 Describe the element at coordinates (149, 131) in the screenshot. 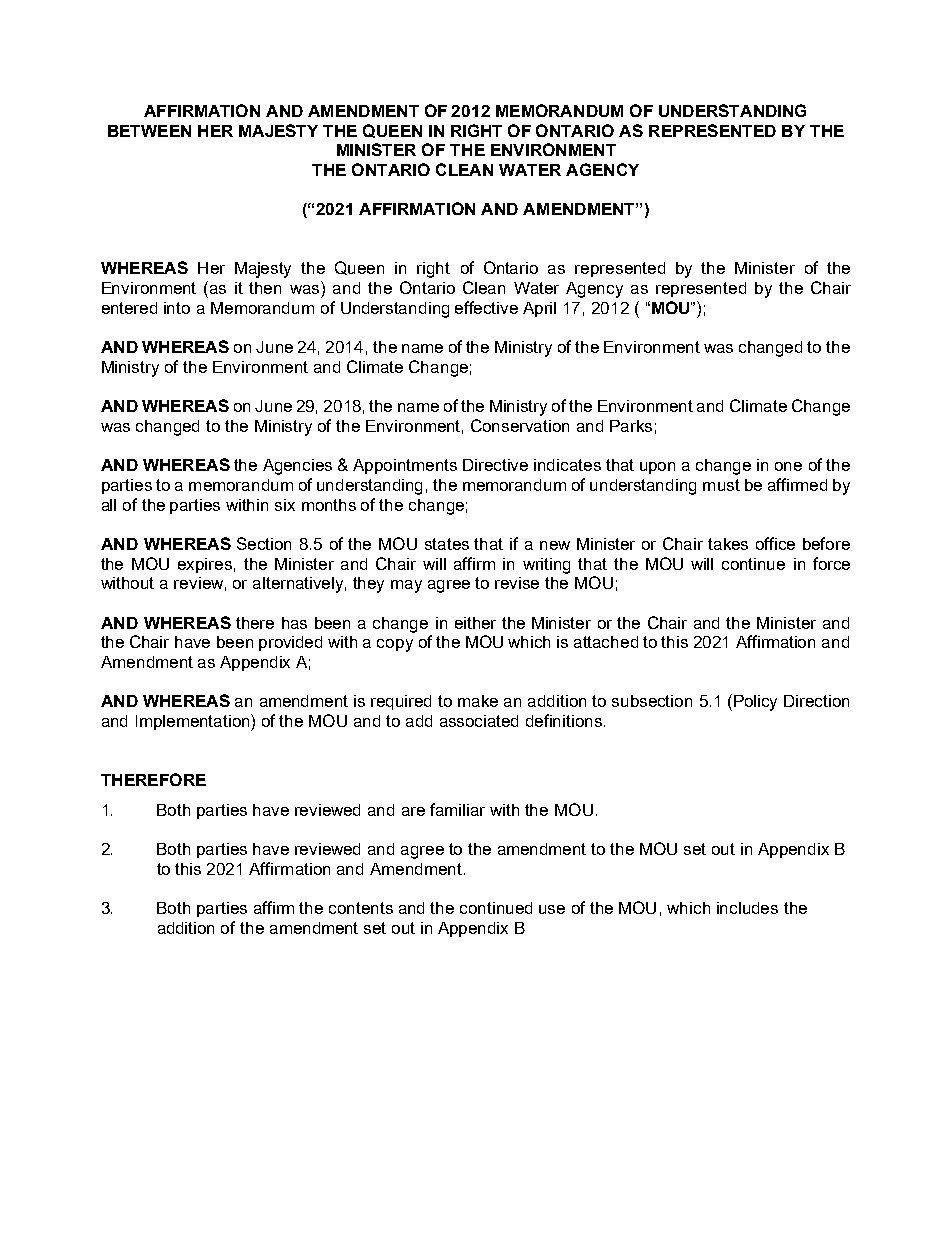

I see `BETWEEN` at that location.
